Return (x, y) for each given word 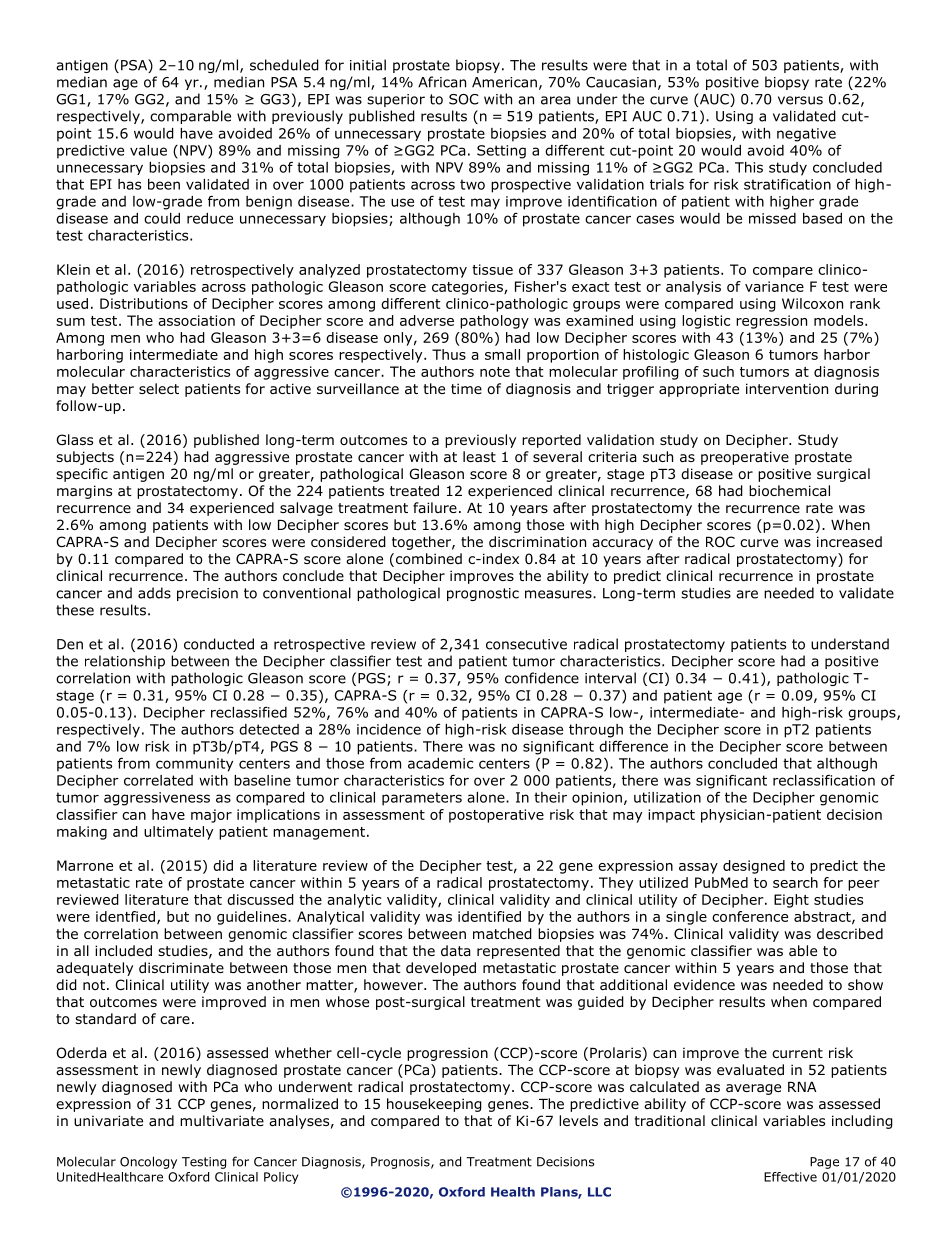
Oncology (148, 1162)
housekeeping (434, 1105)
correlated (158, 780)
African (442, 82)
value (148, 150)
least (479, 456)
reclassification (824, 780)
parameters (422, 799)
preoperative (745, 458)
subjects (85, 458)
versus (800, 100)
